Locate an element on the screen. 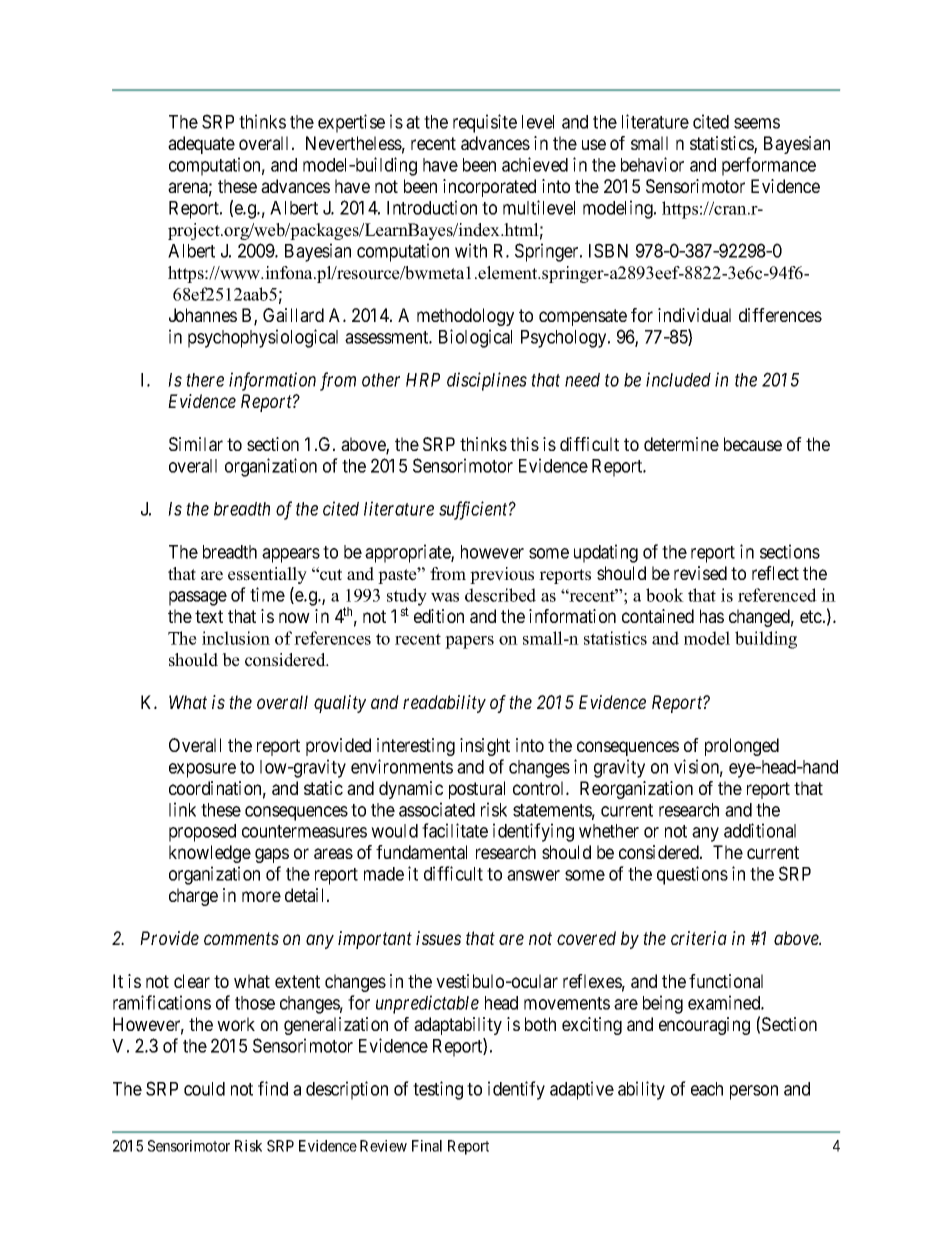 This screenshot has width=952, height=1233. answer is located at coordinates (533, 875).
